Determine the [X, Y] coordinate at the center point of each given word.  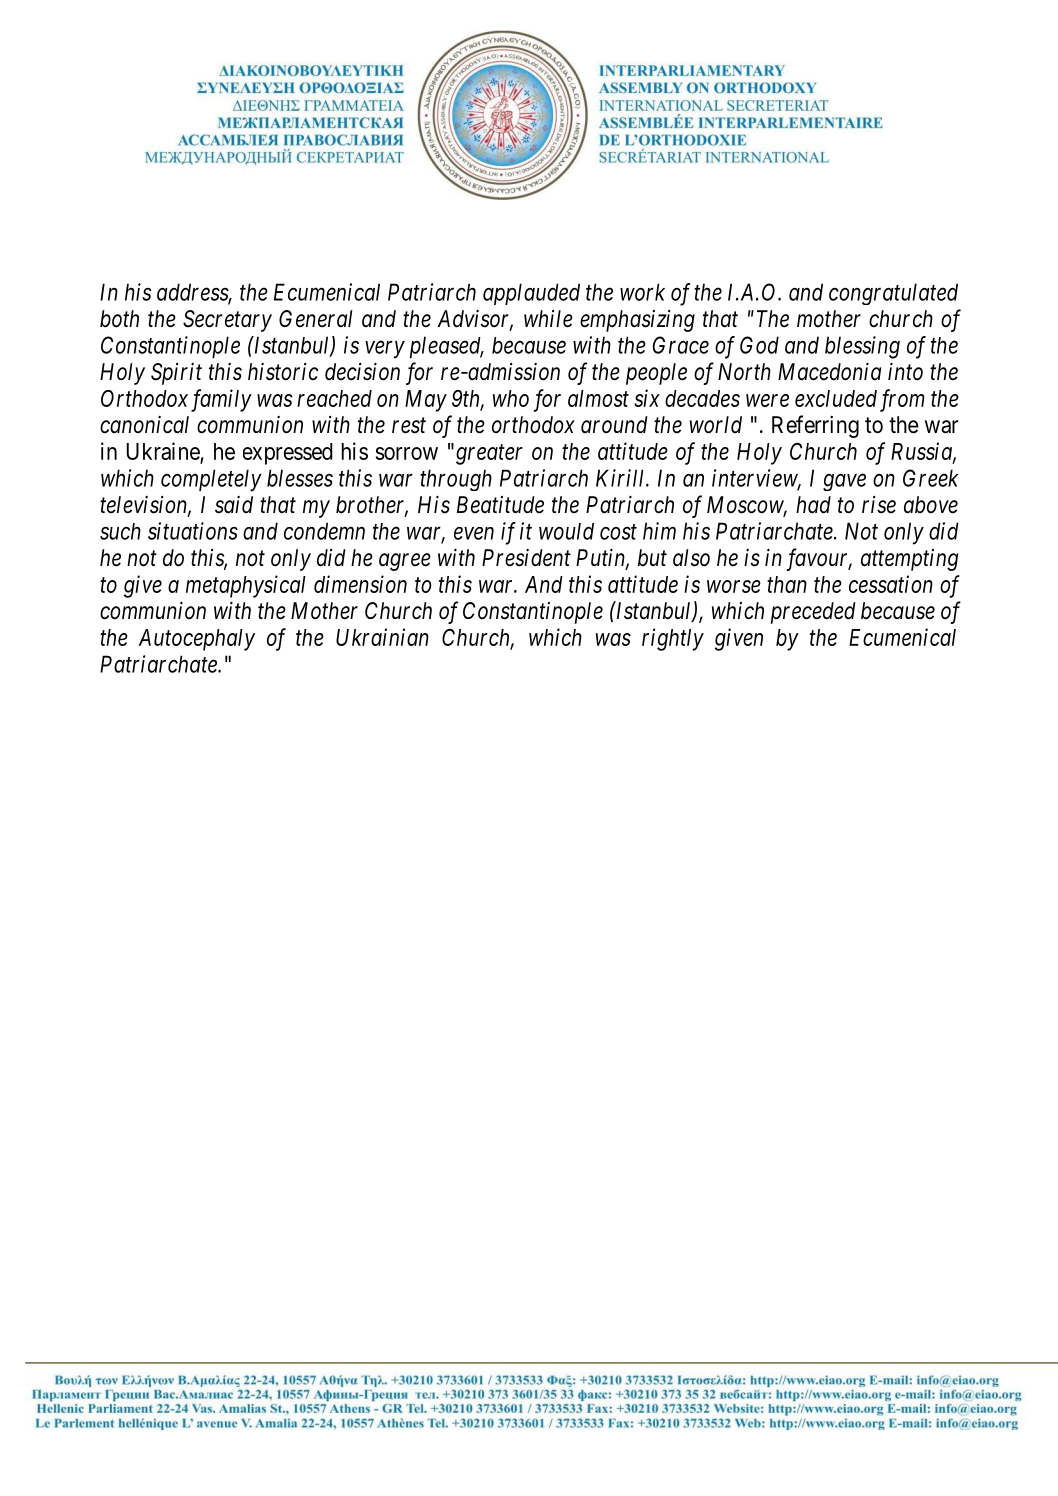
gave [844, 482]
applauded [531, 294]
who [511, 398]
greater [489, 455]
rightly [673, 639]
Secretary [227, 321]
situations [193, 531]
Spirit [176, 374]
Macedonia [829, 371]
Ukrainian [382, 637]
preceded [813, 613]
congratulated [893, 294]
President [526, 558]
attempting [909, 560]
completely [211, 480]
